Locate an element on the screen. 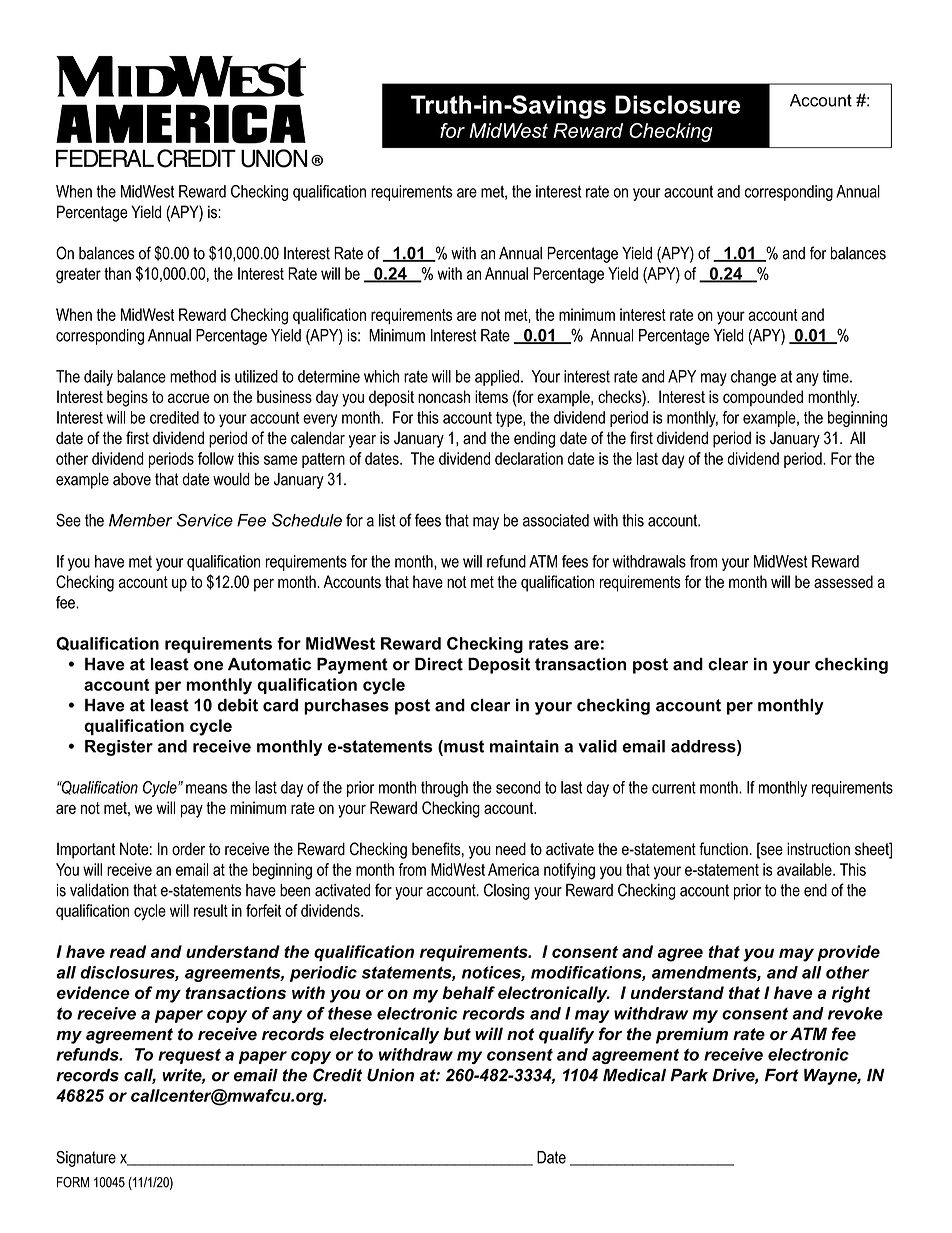  Register is located at coordinates (119, 748).
